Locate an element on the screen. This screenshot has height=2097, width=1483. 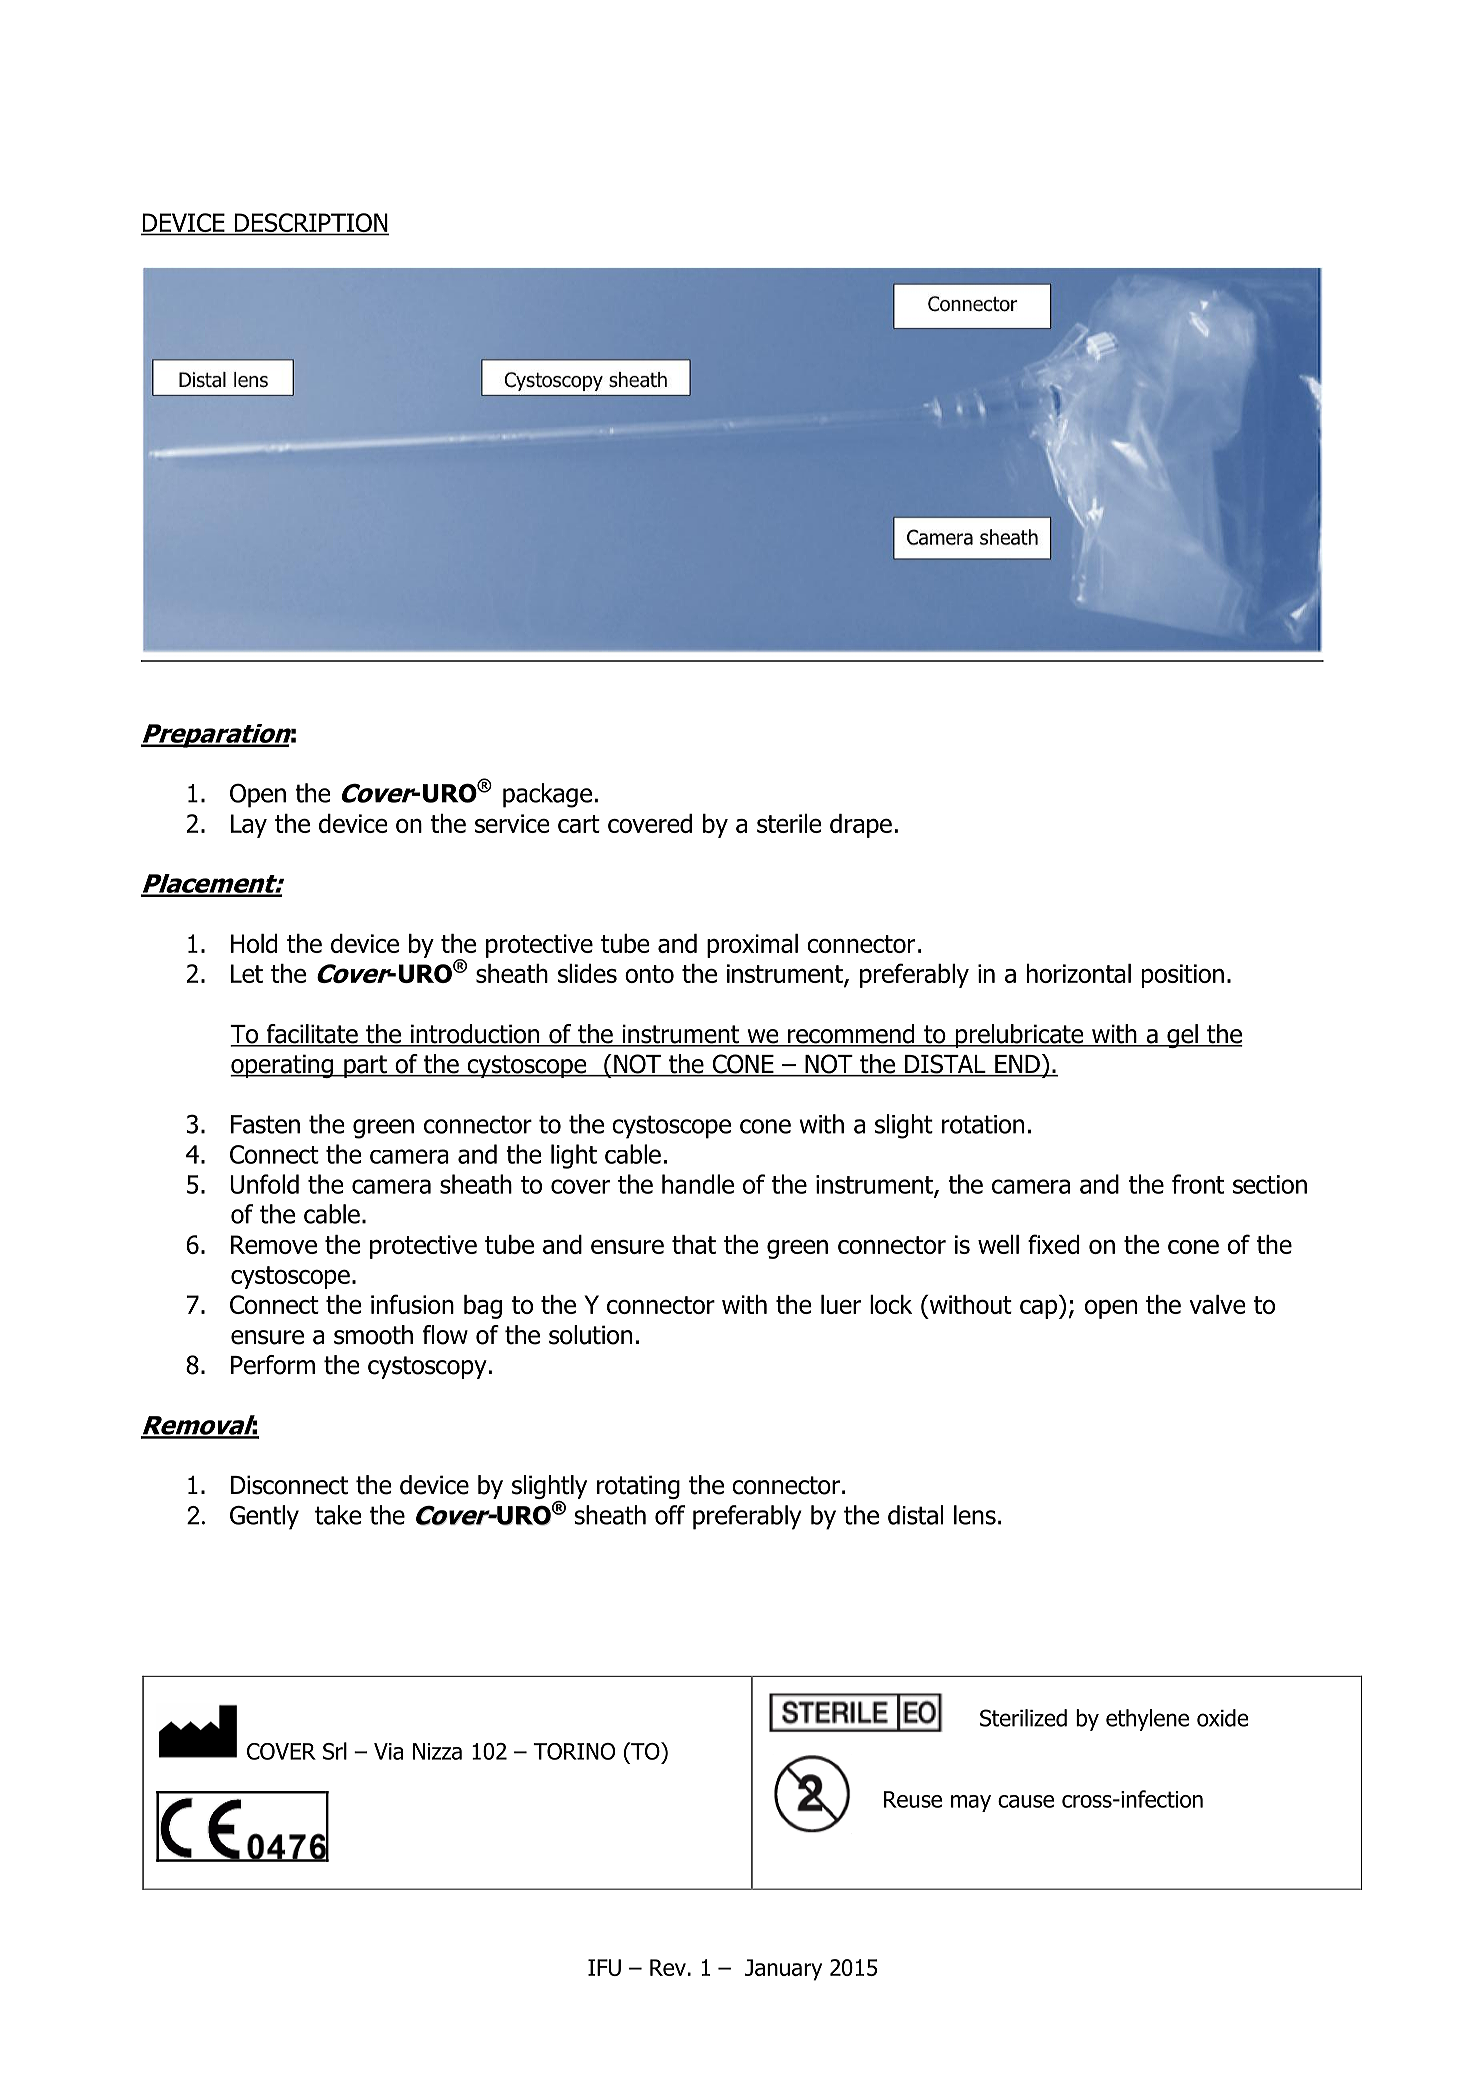
cart is located at coordinates (579, 824).
